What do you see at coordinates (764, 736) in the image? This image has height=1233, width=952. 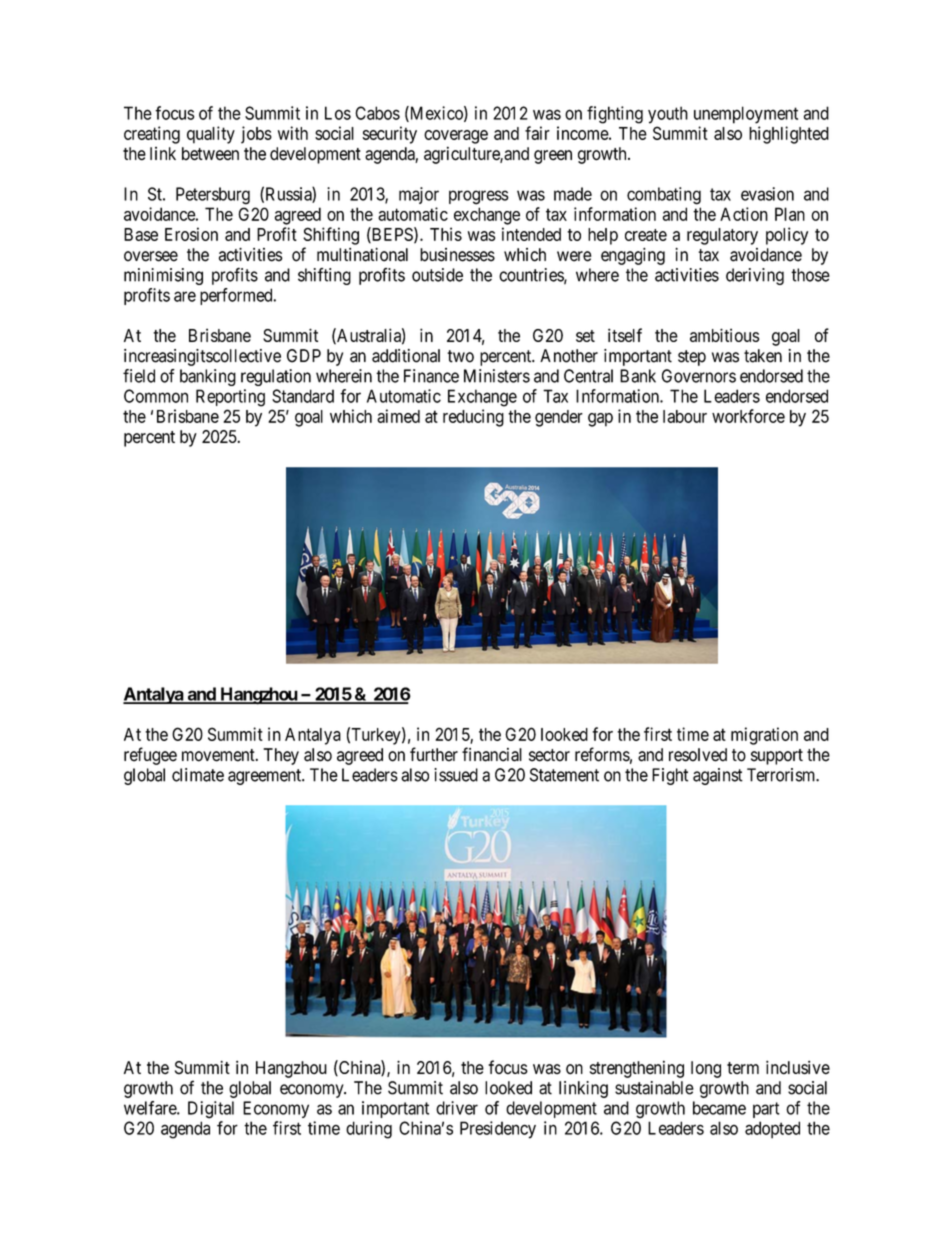 I see `migration` at bounding box center [764, 736].
